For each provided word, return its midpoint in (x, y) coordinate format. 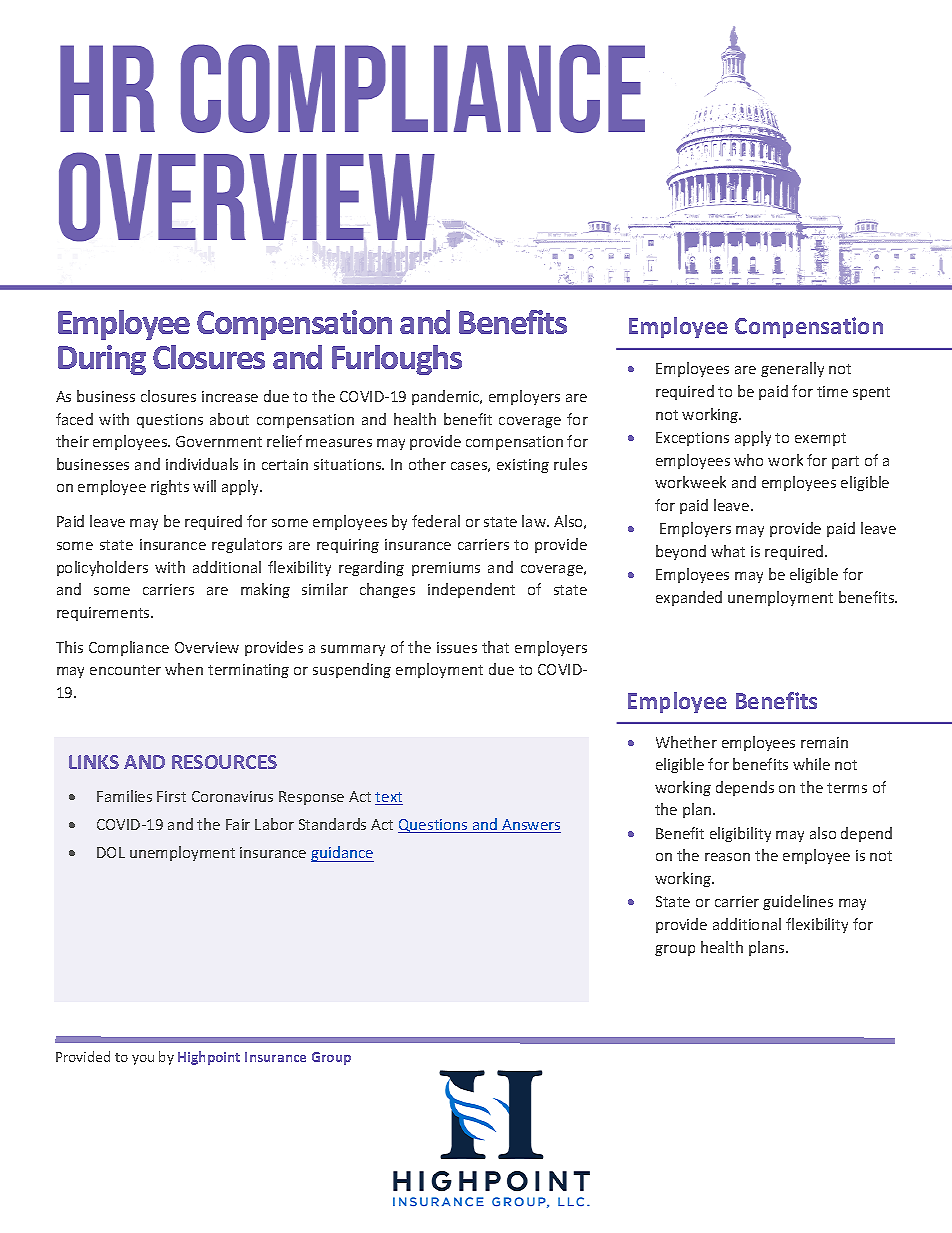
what (728, 551)
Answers (530, 826)
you (143, 1060)
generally (792, 369)
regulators (247, 545)
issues (457, 647)
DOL (111, 852)
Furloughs (397, 360)
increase (230, 396)
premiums (446, 569)
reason (727, 857)
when (184, 669)
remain (824, 742)
